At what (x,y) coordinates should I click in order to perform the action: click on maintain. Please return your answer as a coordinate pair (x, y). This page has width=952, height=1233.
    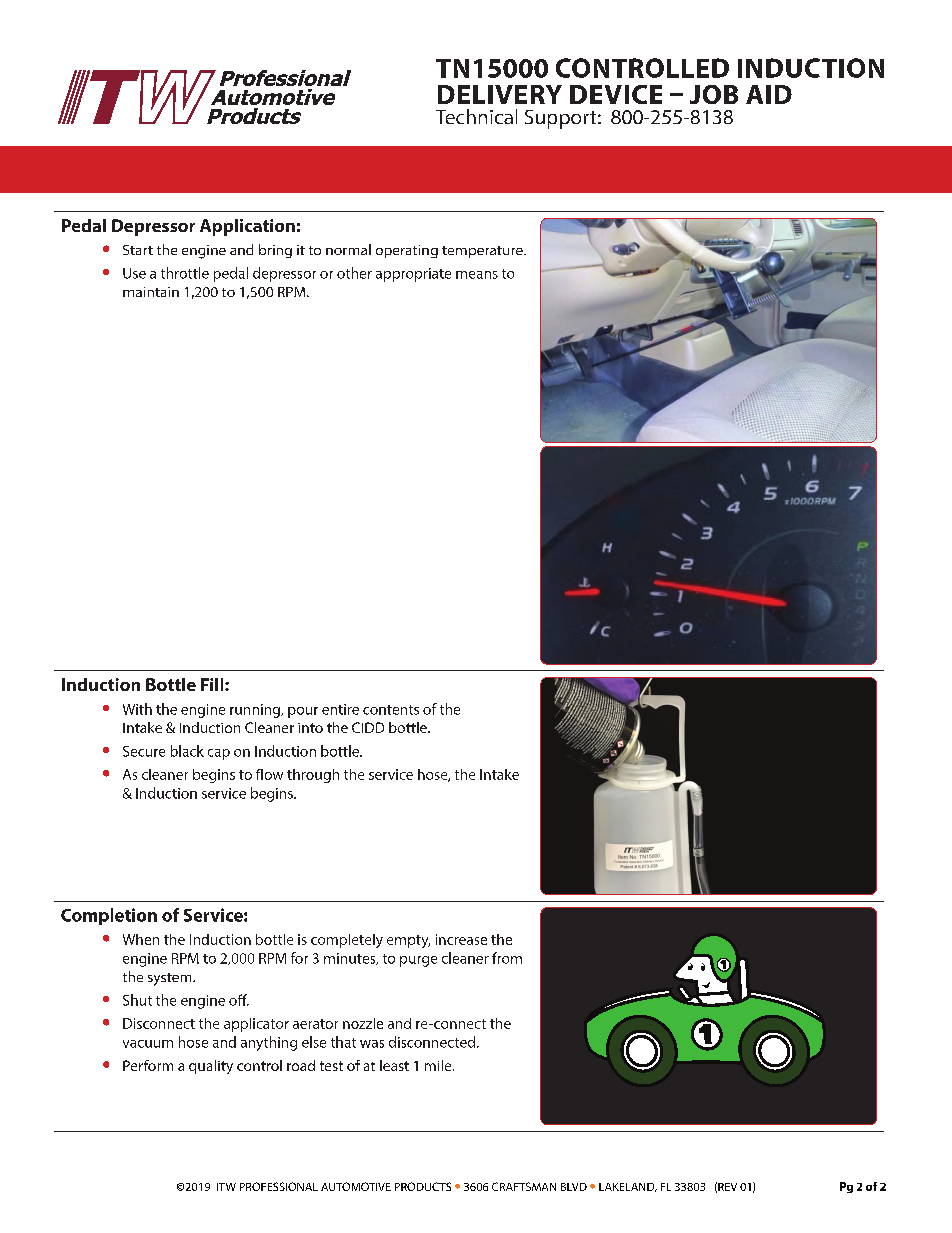
    Looking at the image, I should click on (151, 292).
